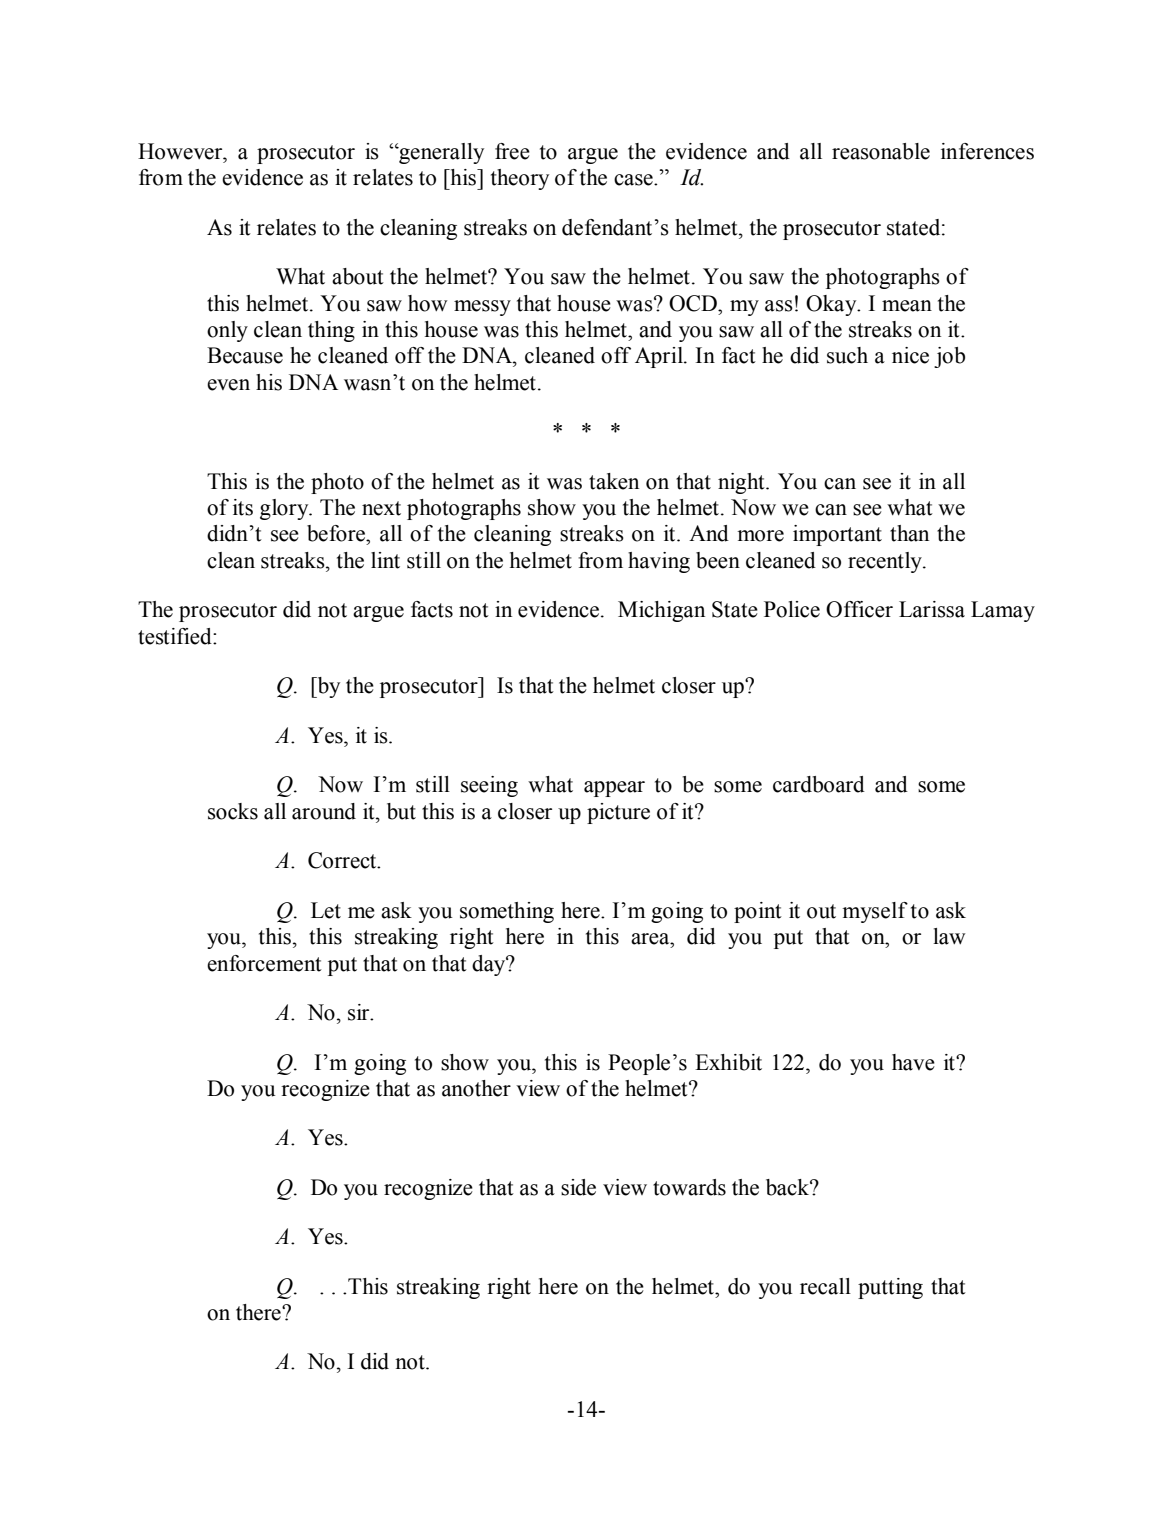 The height and width of the screenshot is (1518, 1173). I want to click on cardboard, so click(819, 784).
